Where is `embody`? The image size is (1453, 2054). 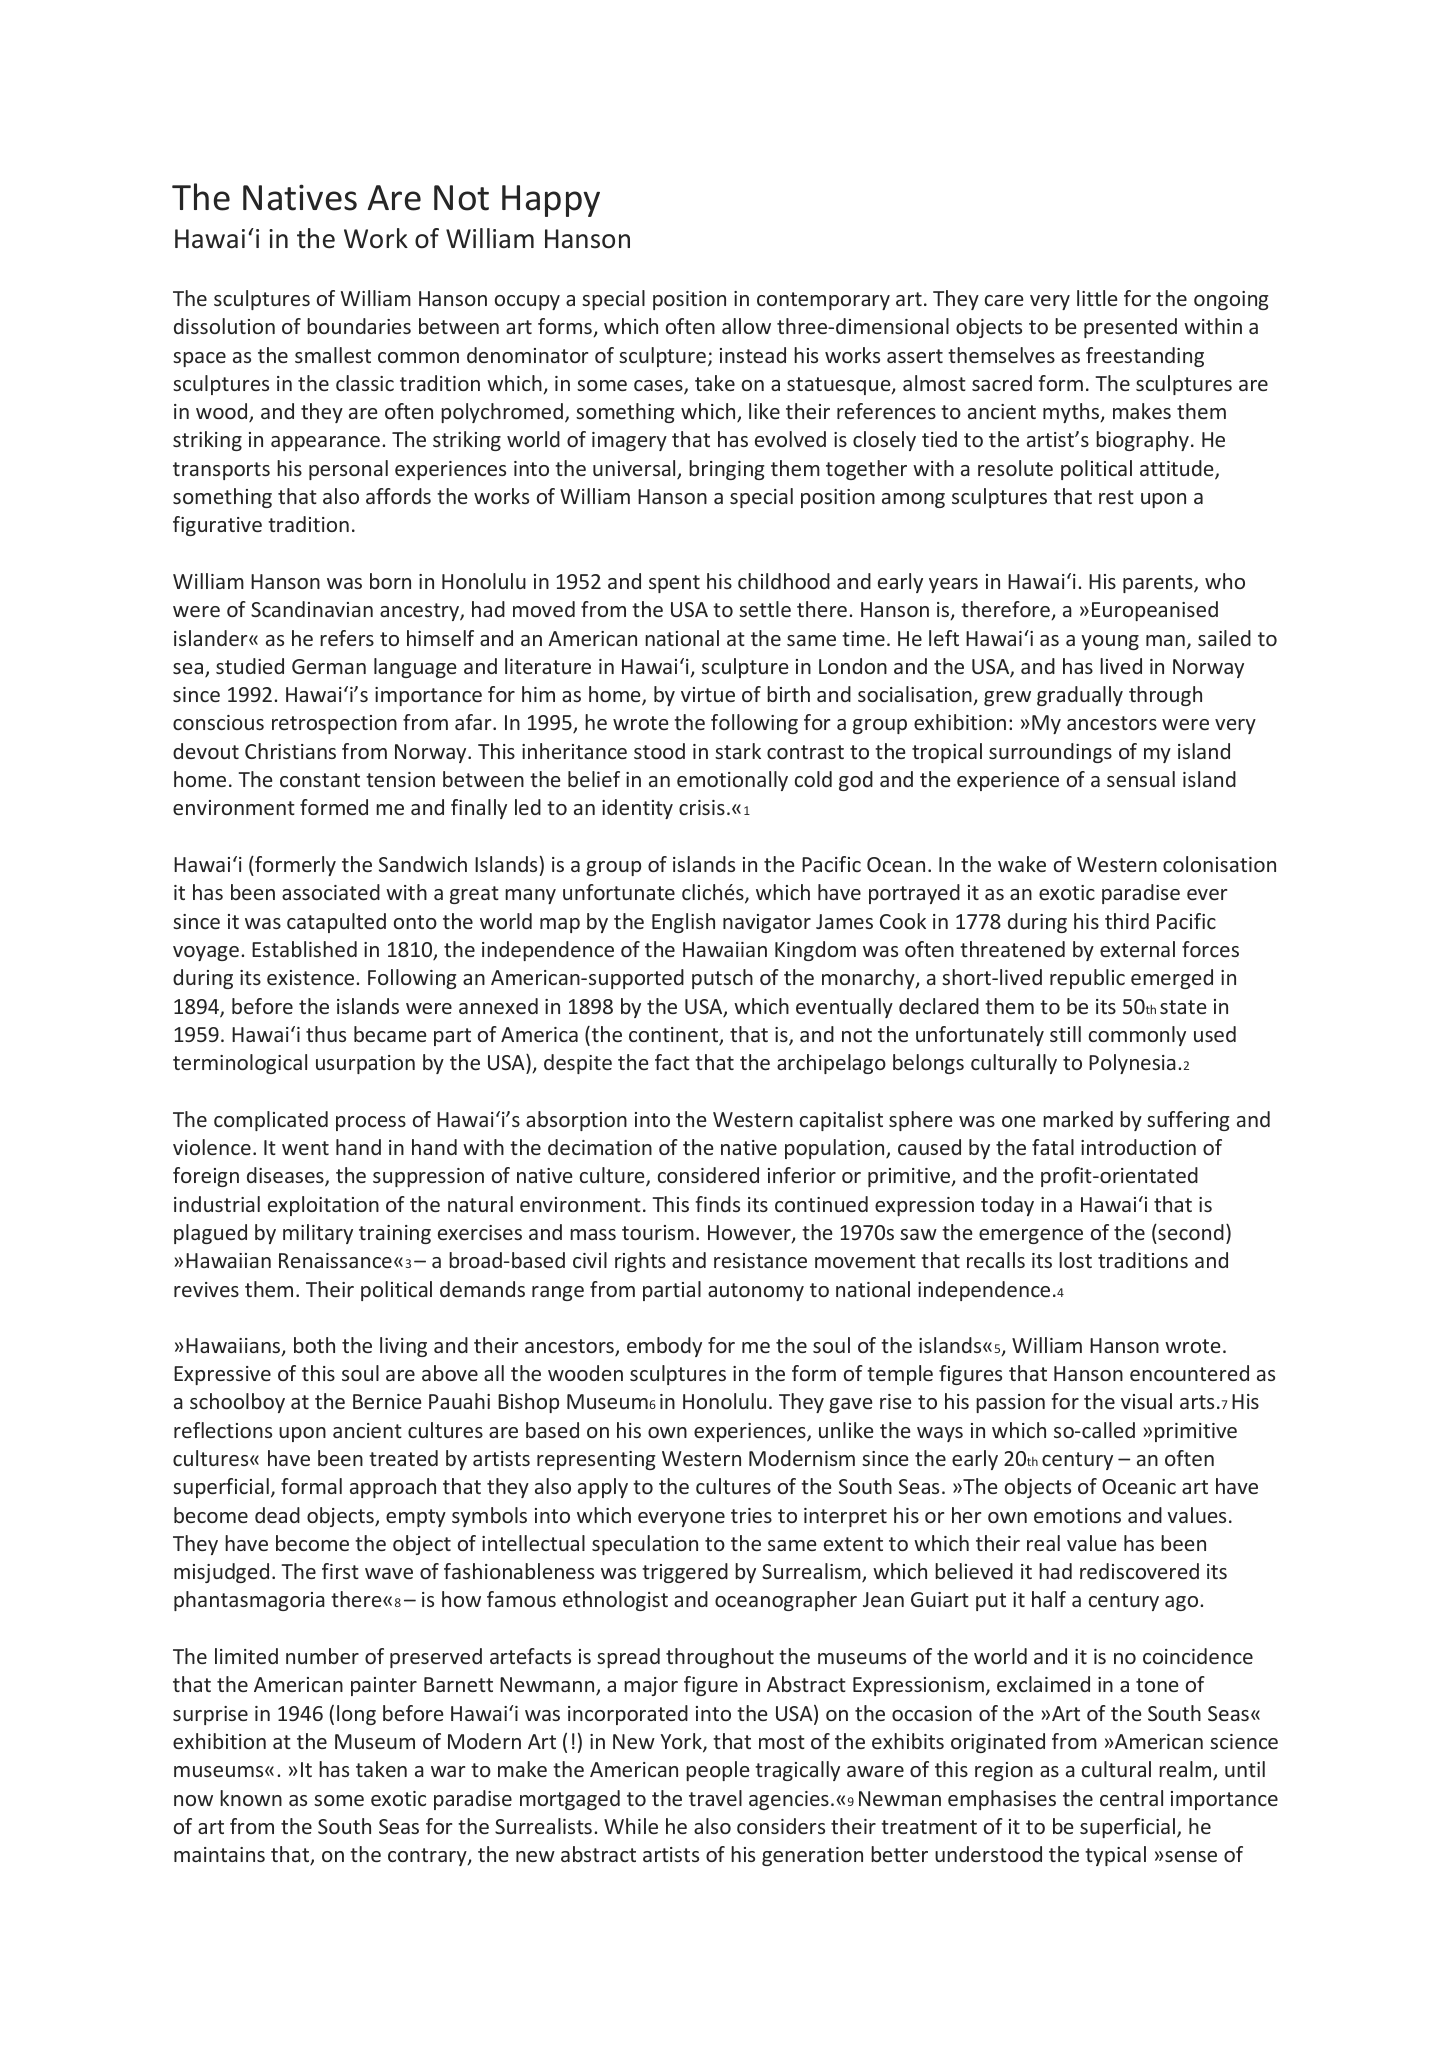 embody is located at coordinates (664, 1347).
